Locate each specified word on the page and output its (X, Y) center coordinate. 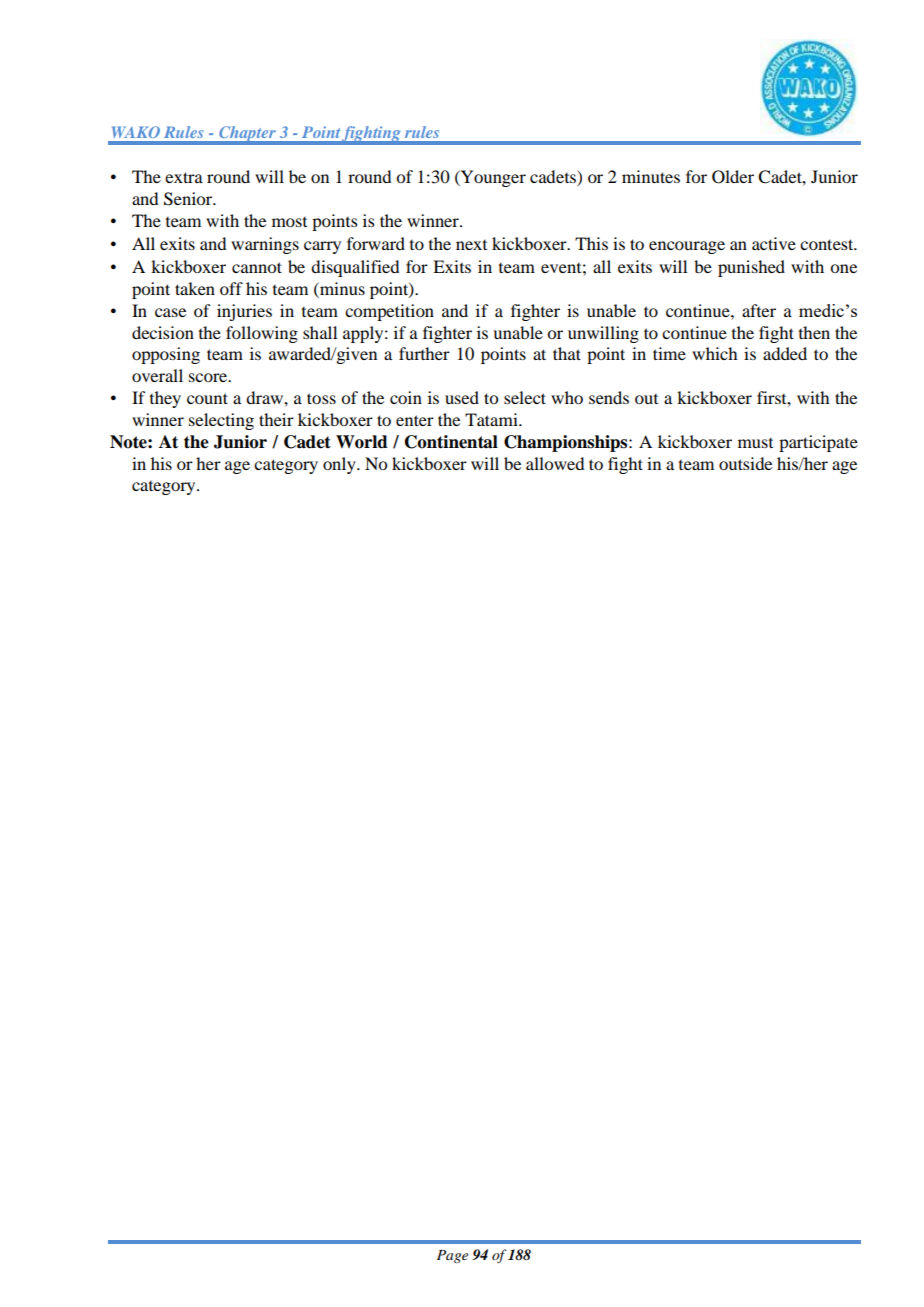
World (362, 442)
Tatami (492, 419)
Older (733, 177)
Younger (492, 178)
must (755, 443)
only (340, 465)
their (276, 419)
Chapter (247, 135)
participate (818, 443)
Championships (567, 443)
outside (745, 463)
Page (452, 1256)
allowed (555, 463)
